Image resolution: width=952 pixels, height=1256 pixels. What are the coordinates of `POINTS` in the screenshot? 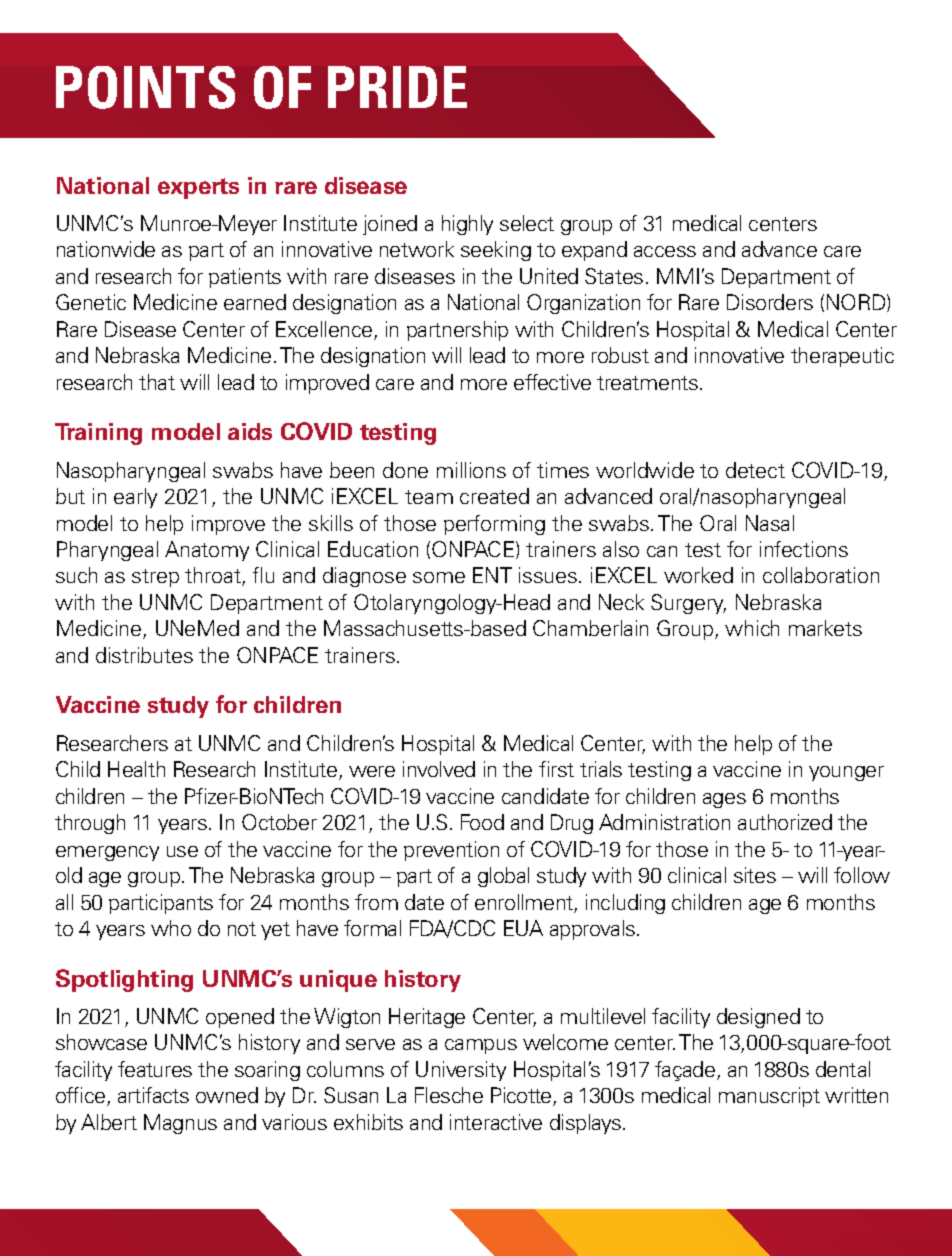 It's located at (145, 87).
